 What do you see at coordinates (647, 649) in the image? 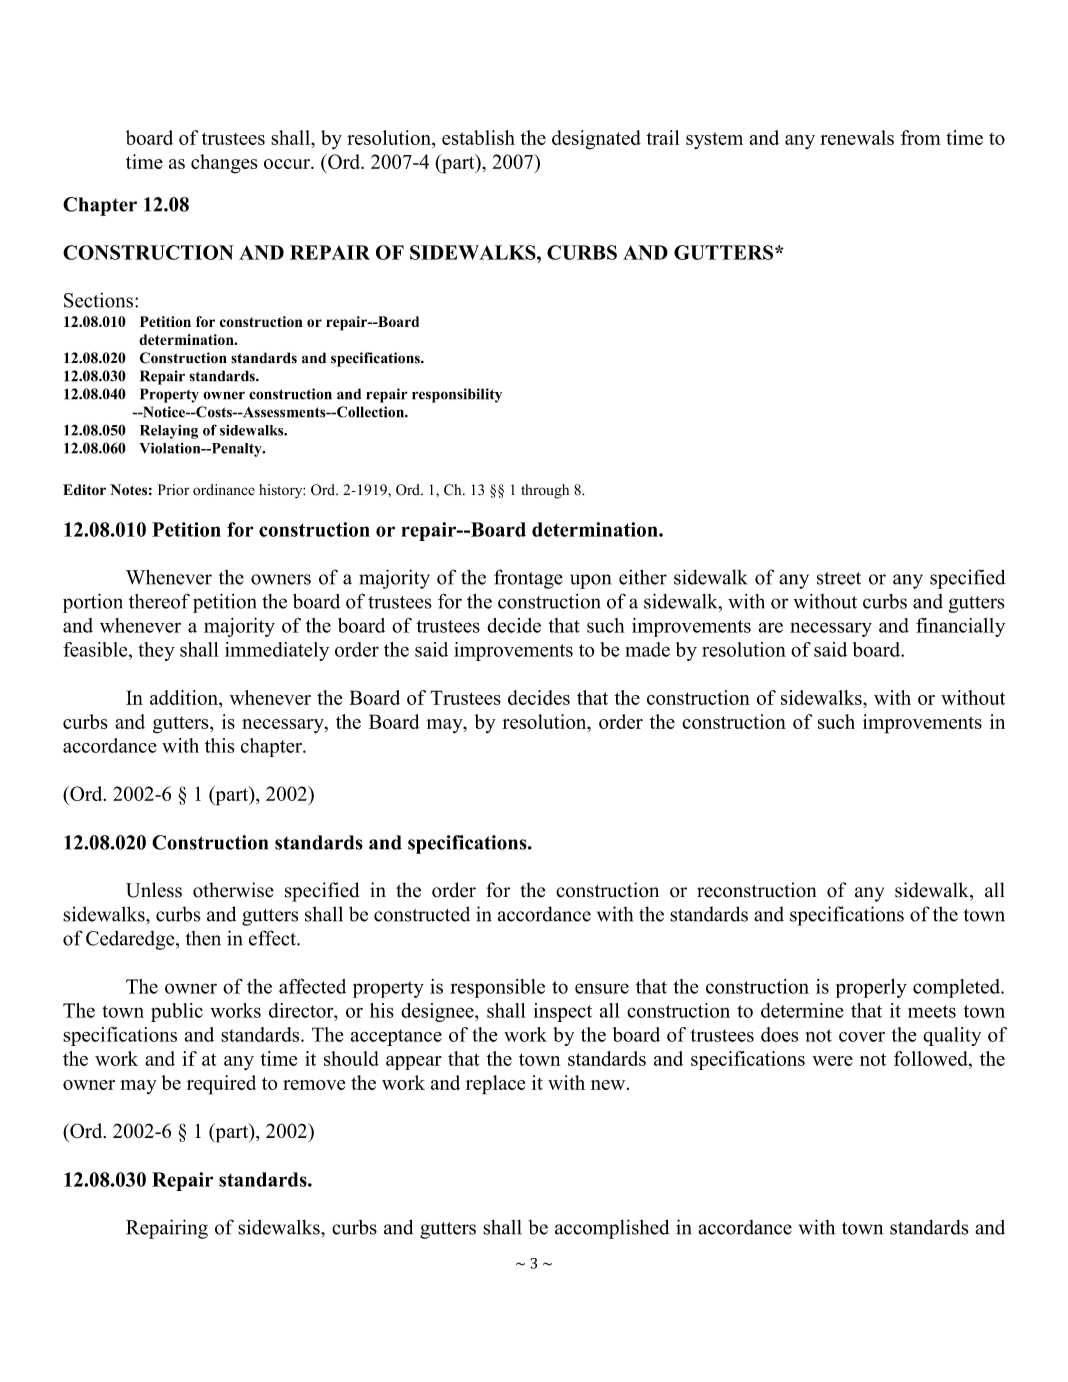
I see `made` at bounding box center [647, 649].
